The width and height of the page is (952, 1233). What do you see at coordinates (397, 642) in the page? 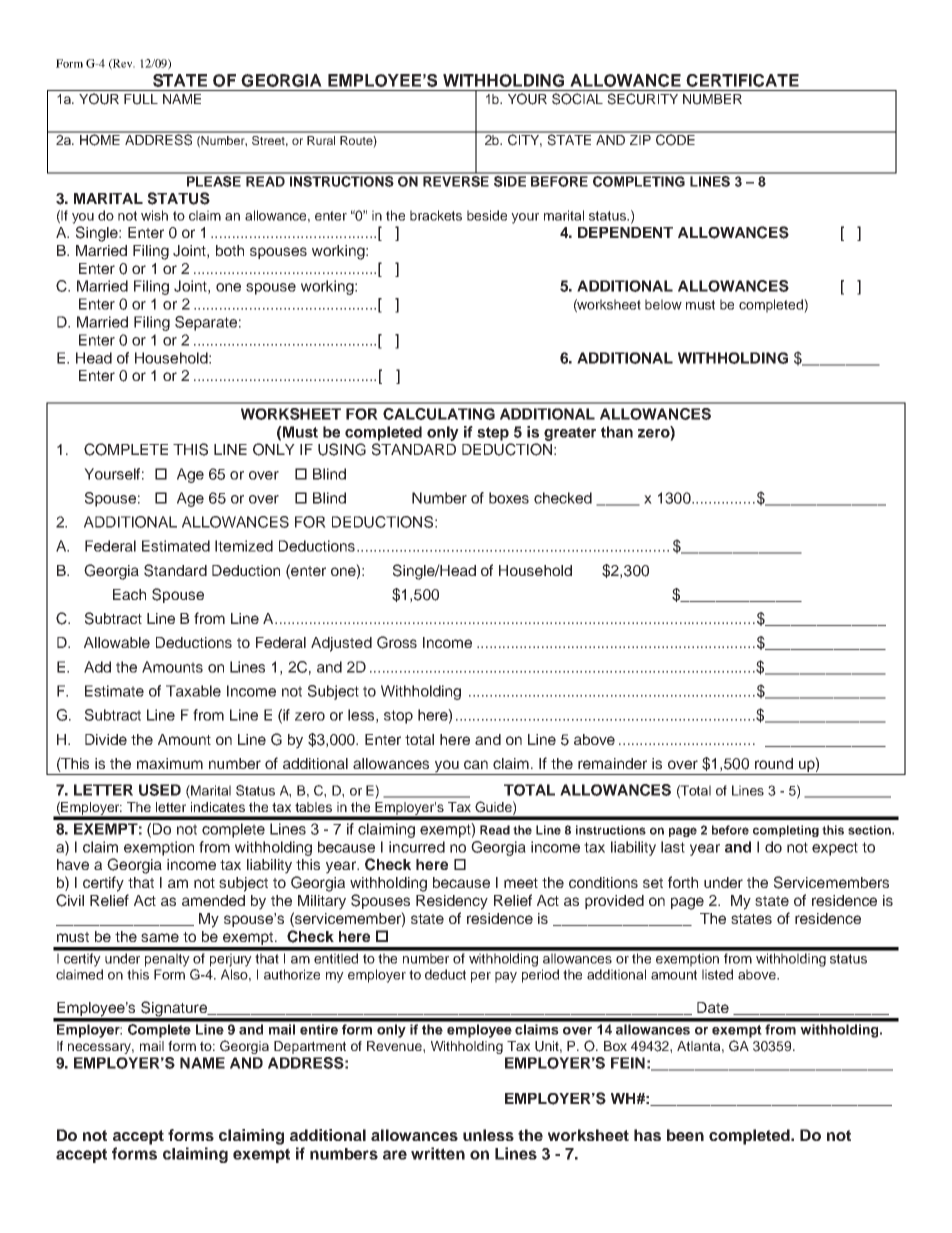
I see `Gross` at bounding box center [397, 642].
